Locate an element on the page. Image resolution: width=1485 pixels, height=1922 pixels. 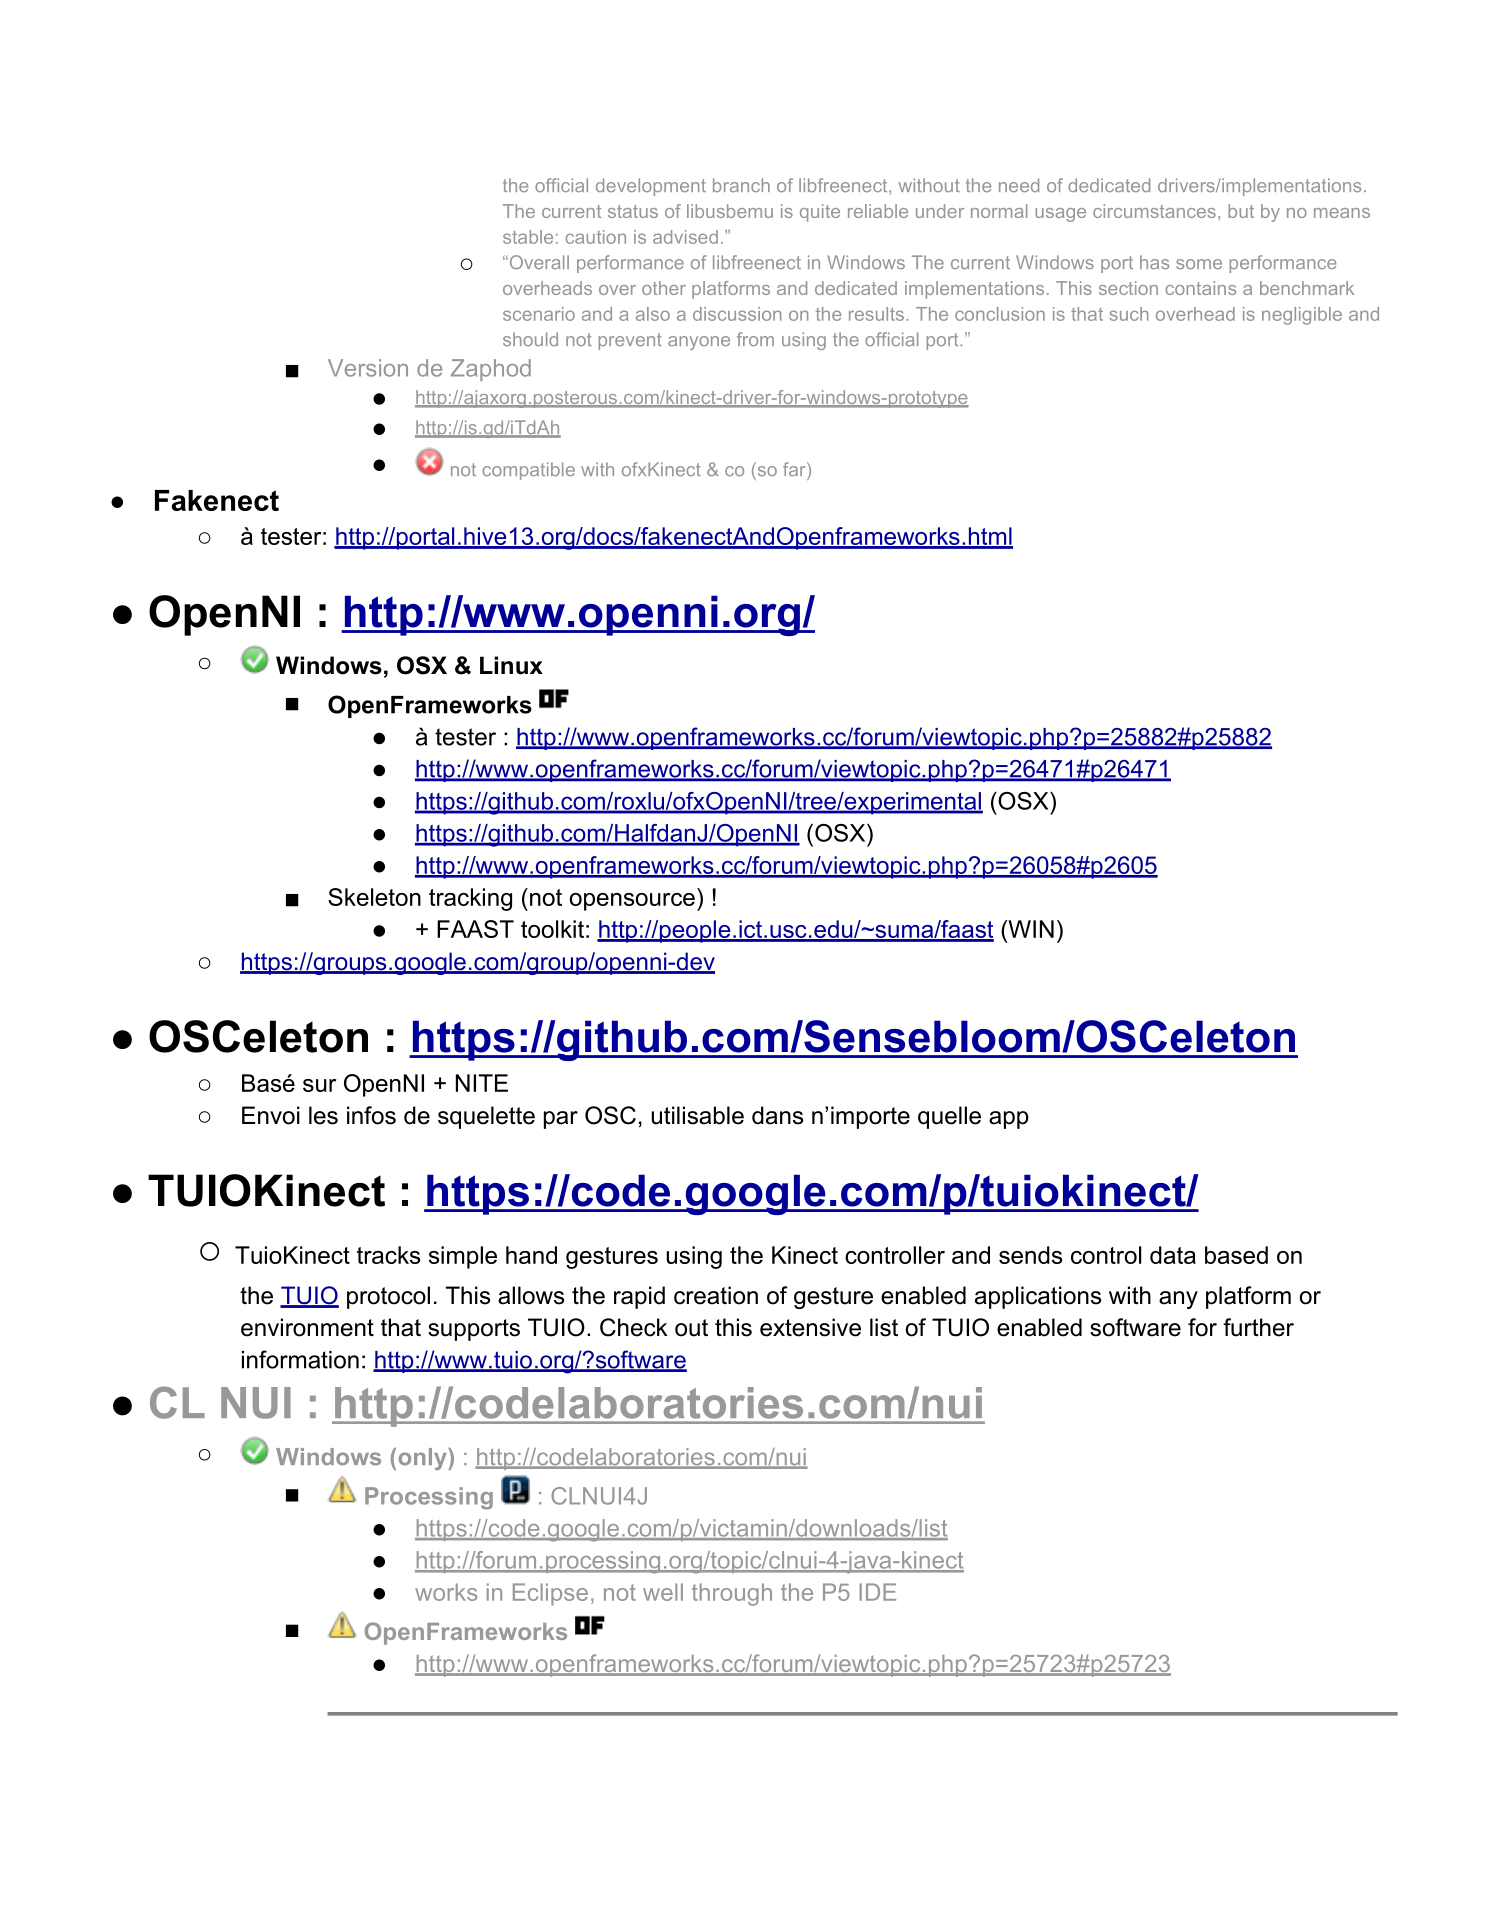
based is located at coordinates (1236, 1255).
